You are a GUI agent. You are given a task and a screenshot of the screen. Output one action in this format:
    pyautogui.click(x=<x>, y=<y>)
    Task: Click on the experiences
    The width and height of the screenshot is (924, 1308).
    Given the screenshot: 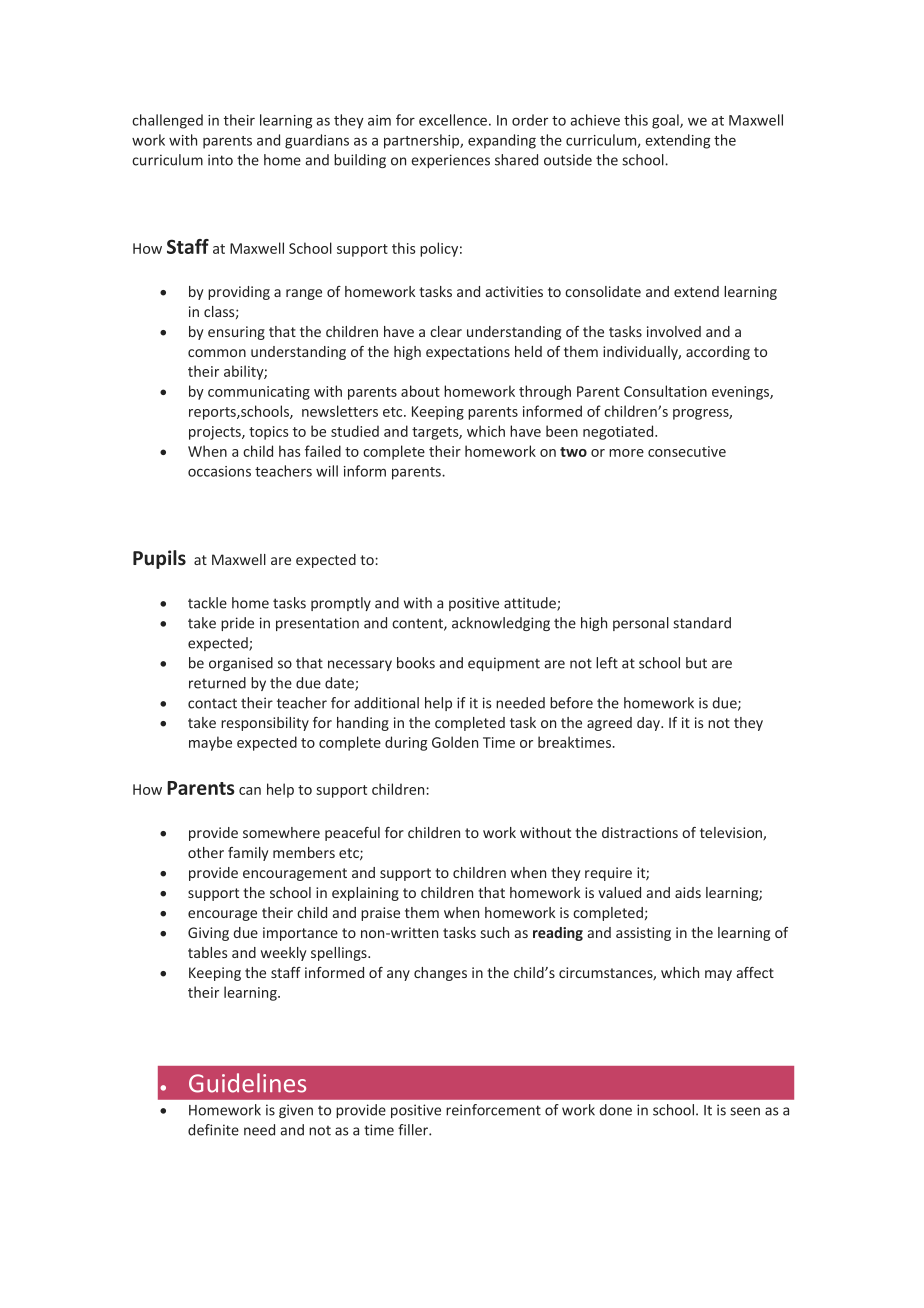 What is the action you would take?
    pyautogui.click(x=450, y=161)
